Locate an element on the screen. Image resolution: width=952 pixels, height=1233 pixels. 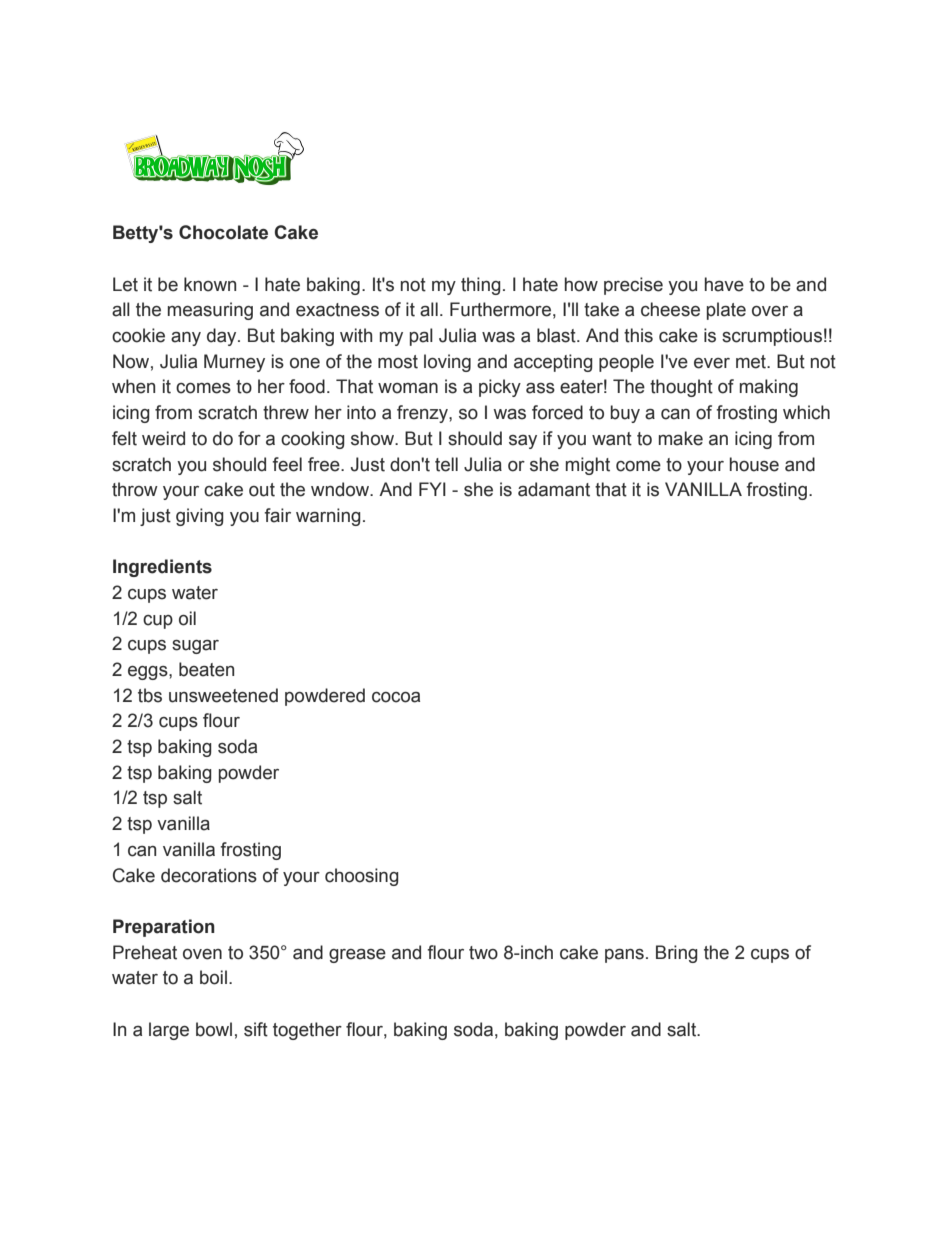
make is located at coordinates (681, 438).
